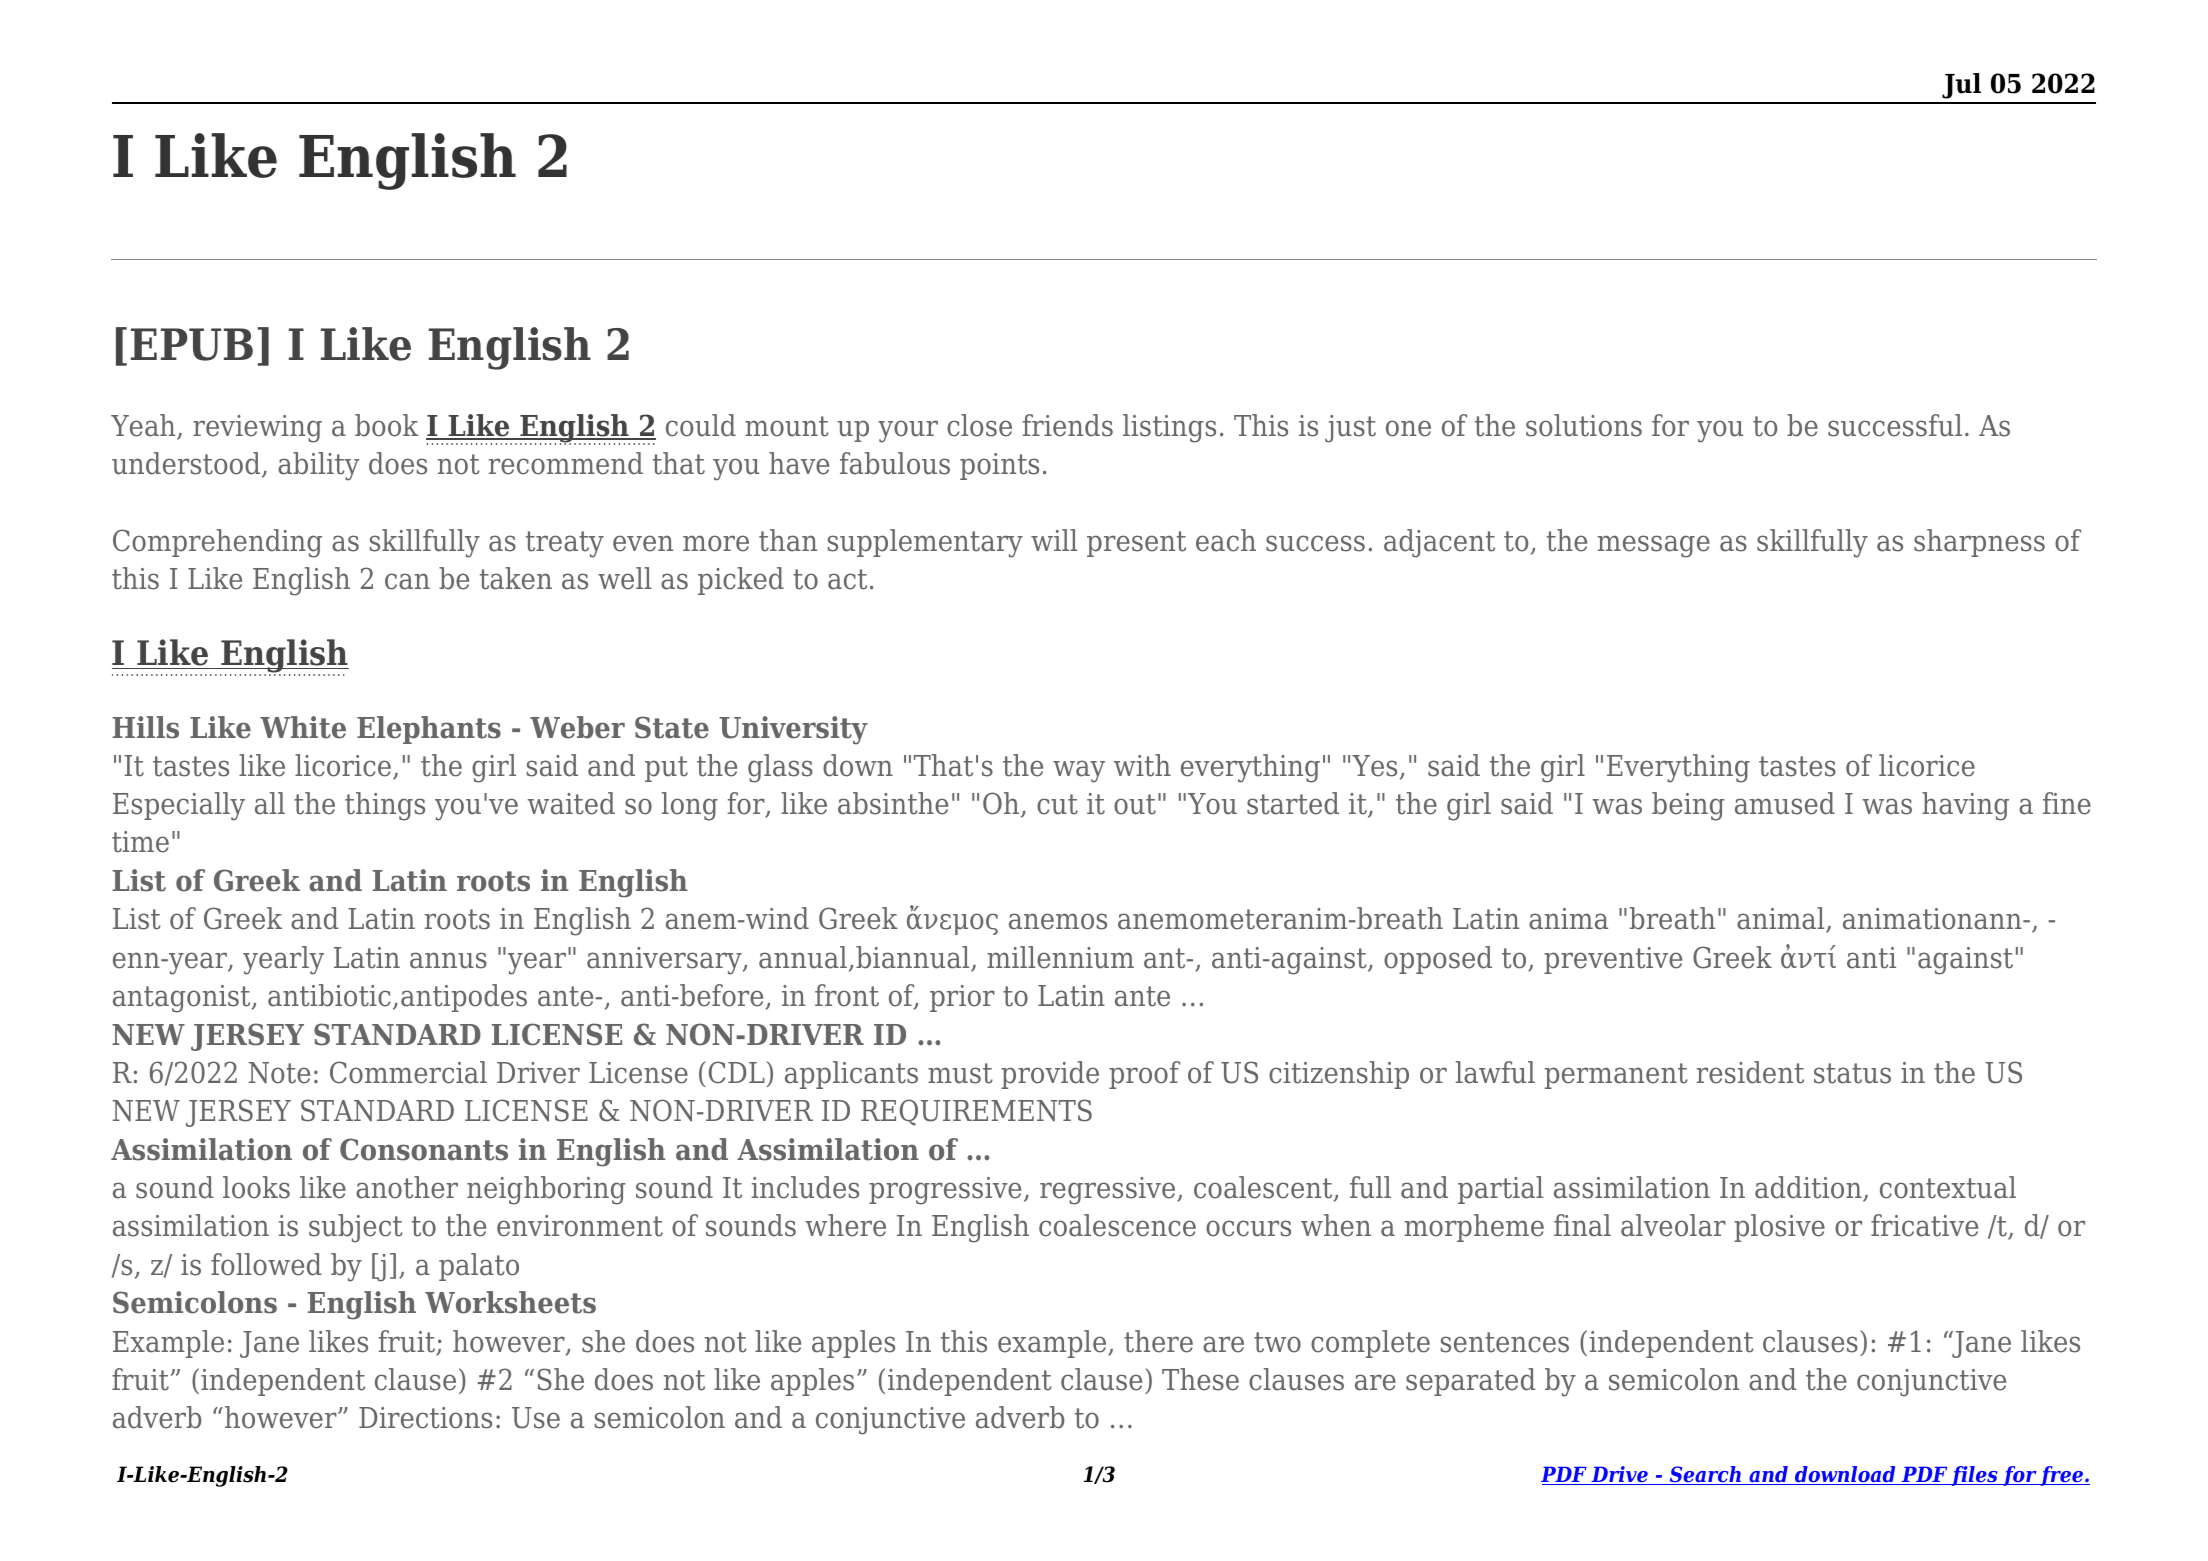 The width and height of the document is (2208, 1561). What do you see at coordinates (1068, 425) in the document?
I see `friends` at bounding box center [1068, 425].
